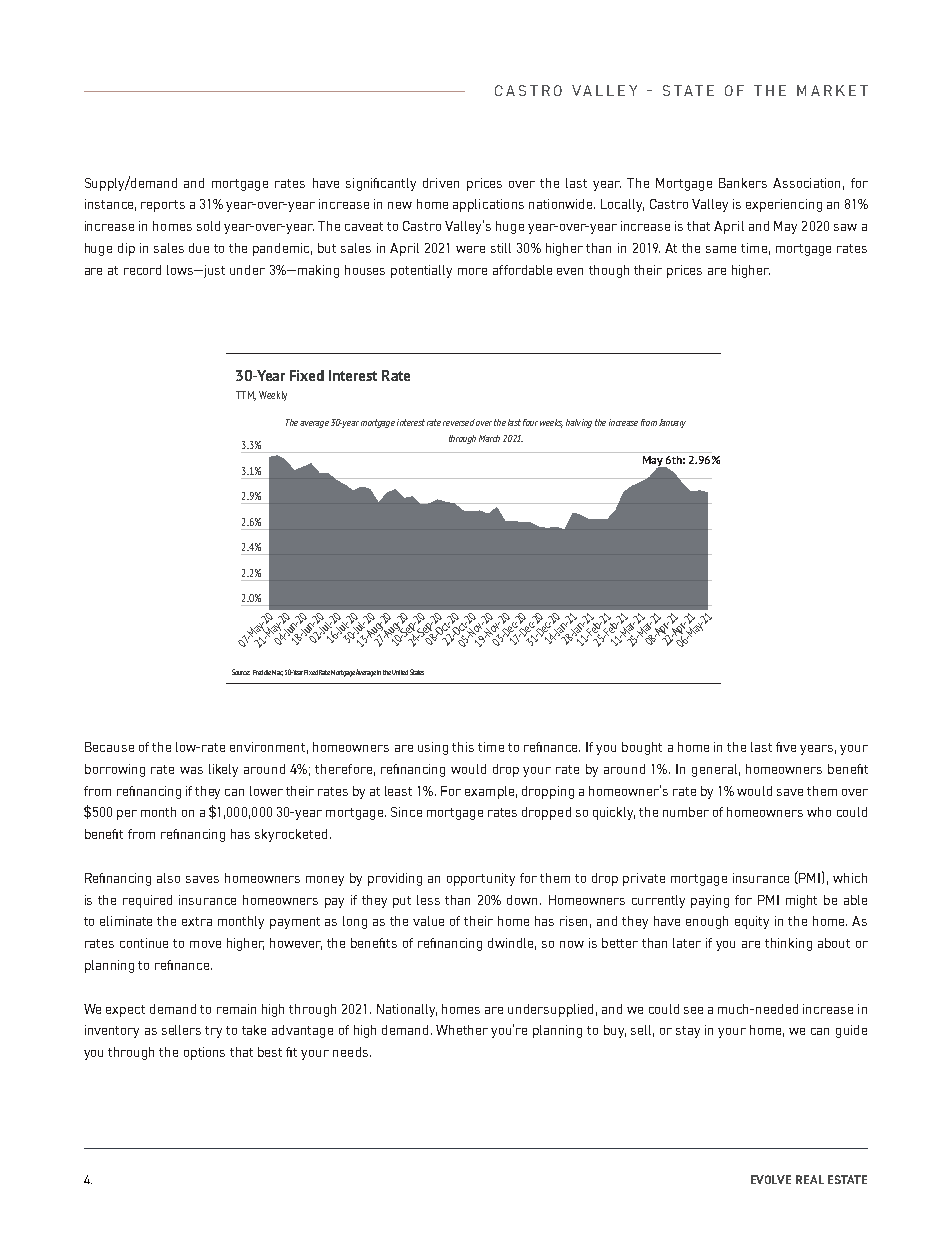  Describe the element at coordinates (488, 205) in the screenshot. I see `applications` at that location.
